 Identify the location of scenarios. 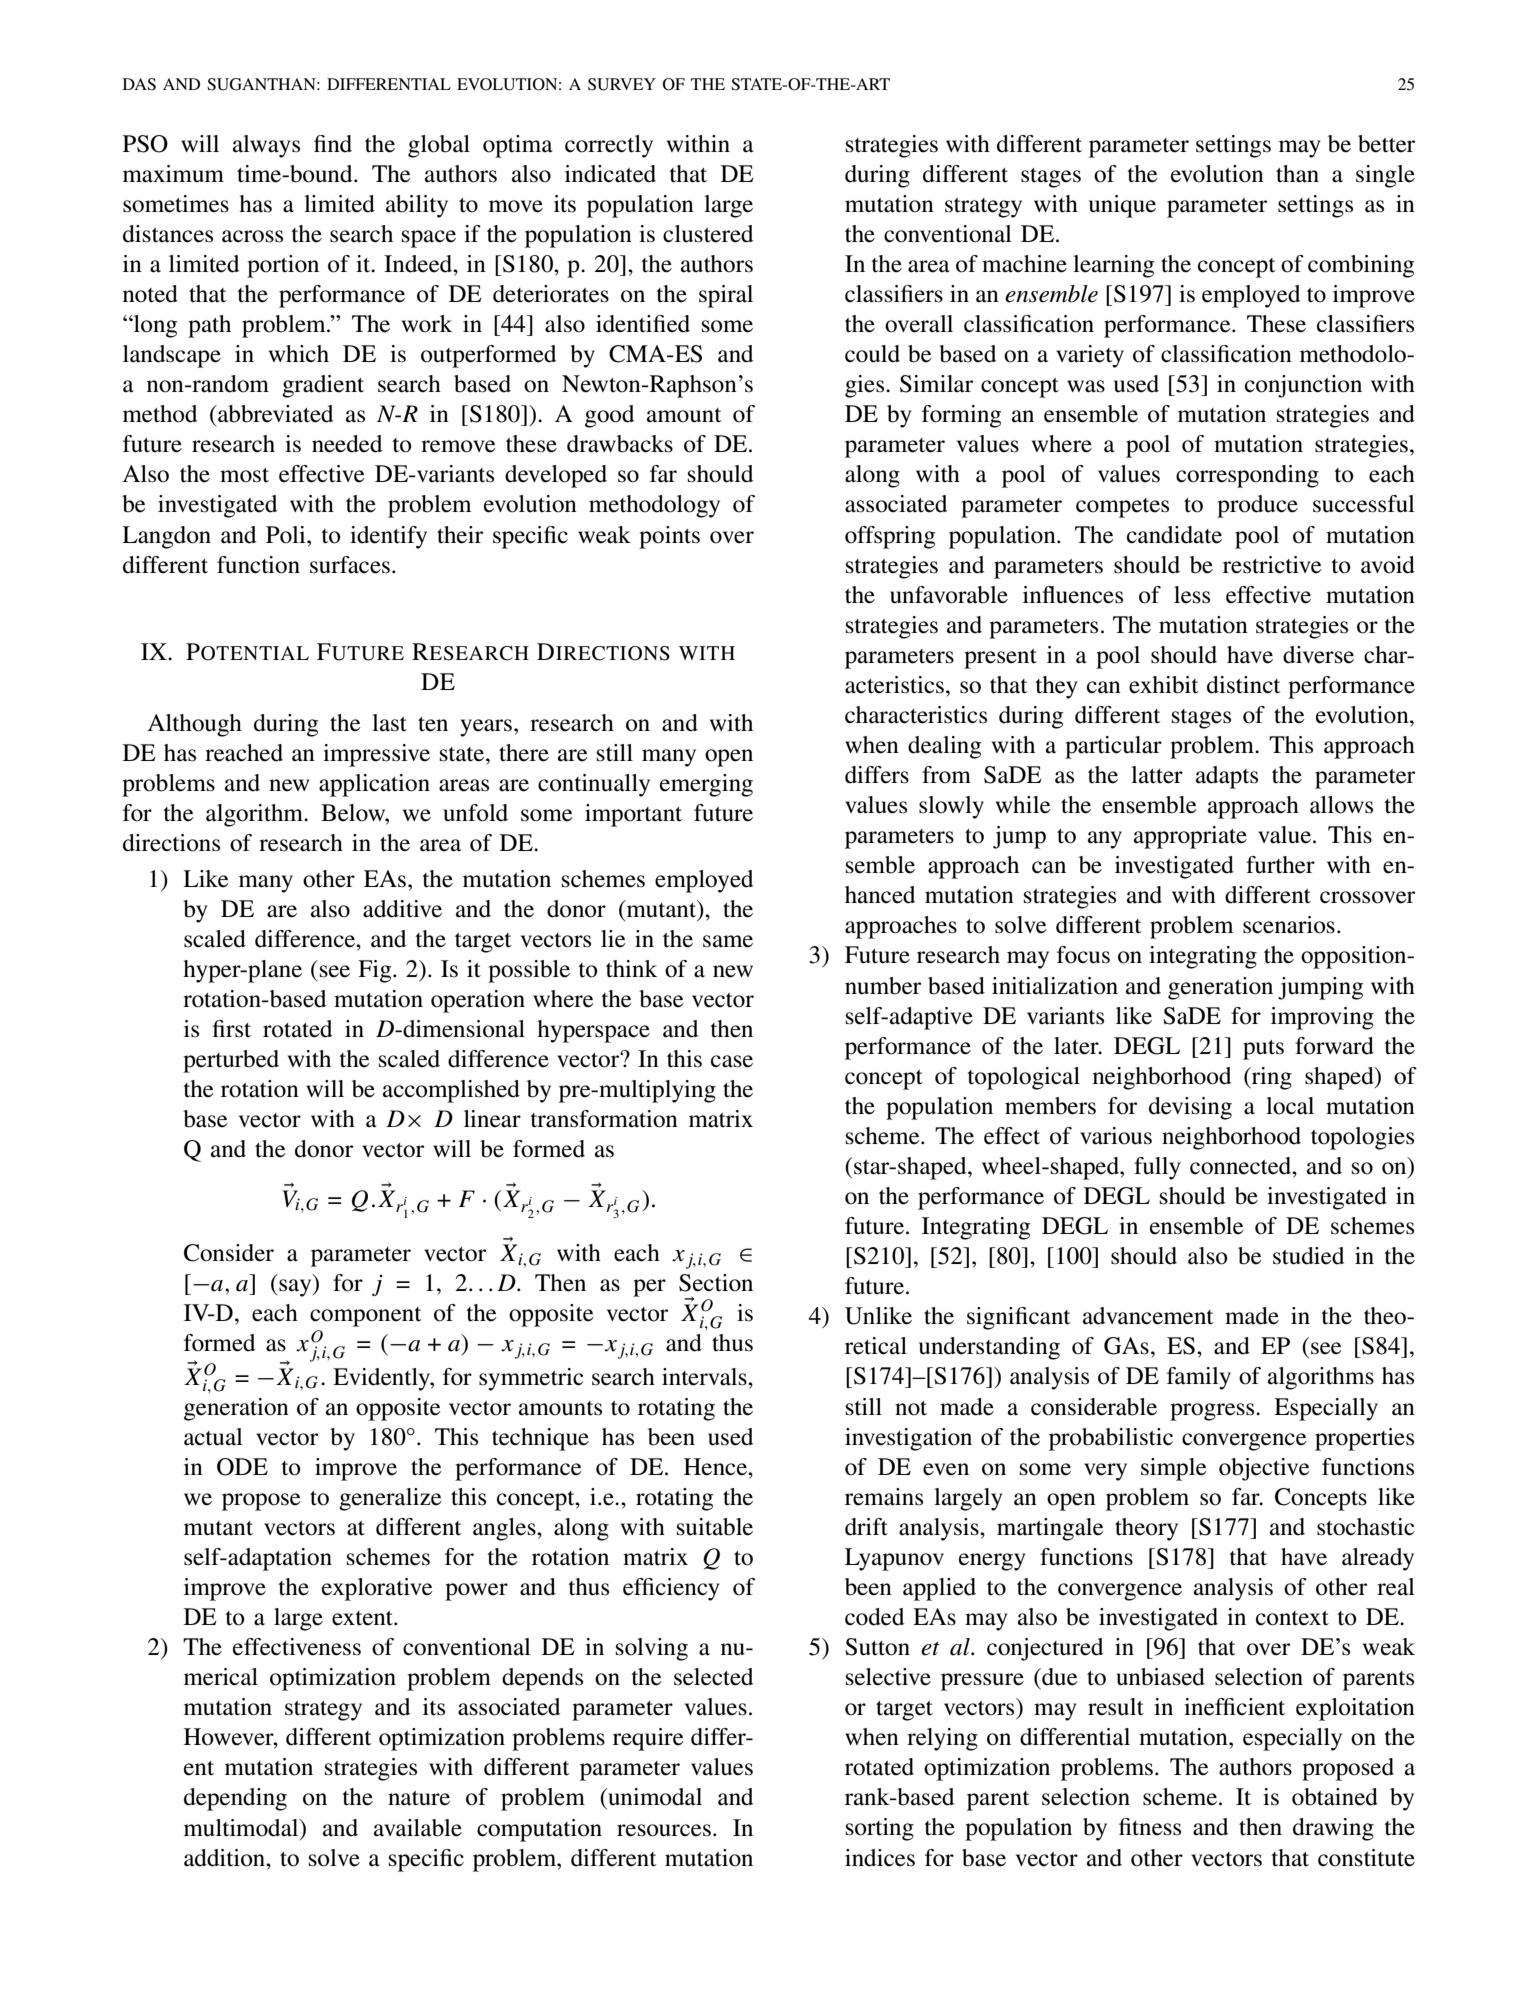
(1289, 925).
